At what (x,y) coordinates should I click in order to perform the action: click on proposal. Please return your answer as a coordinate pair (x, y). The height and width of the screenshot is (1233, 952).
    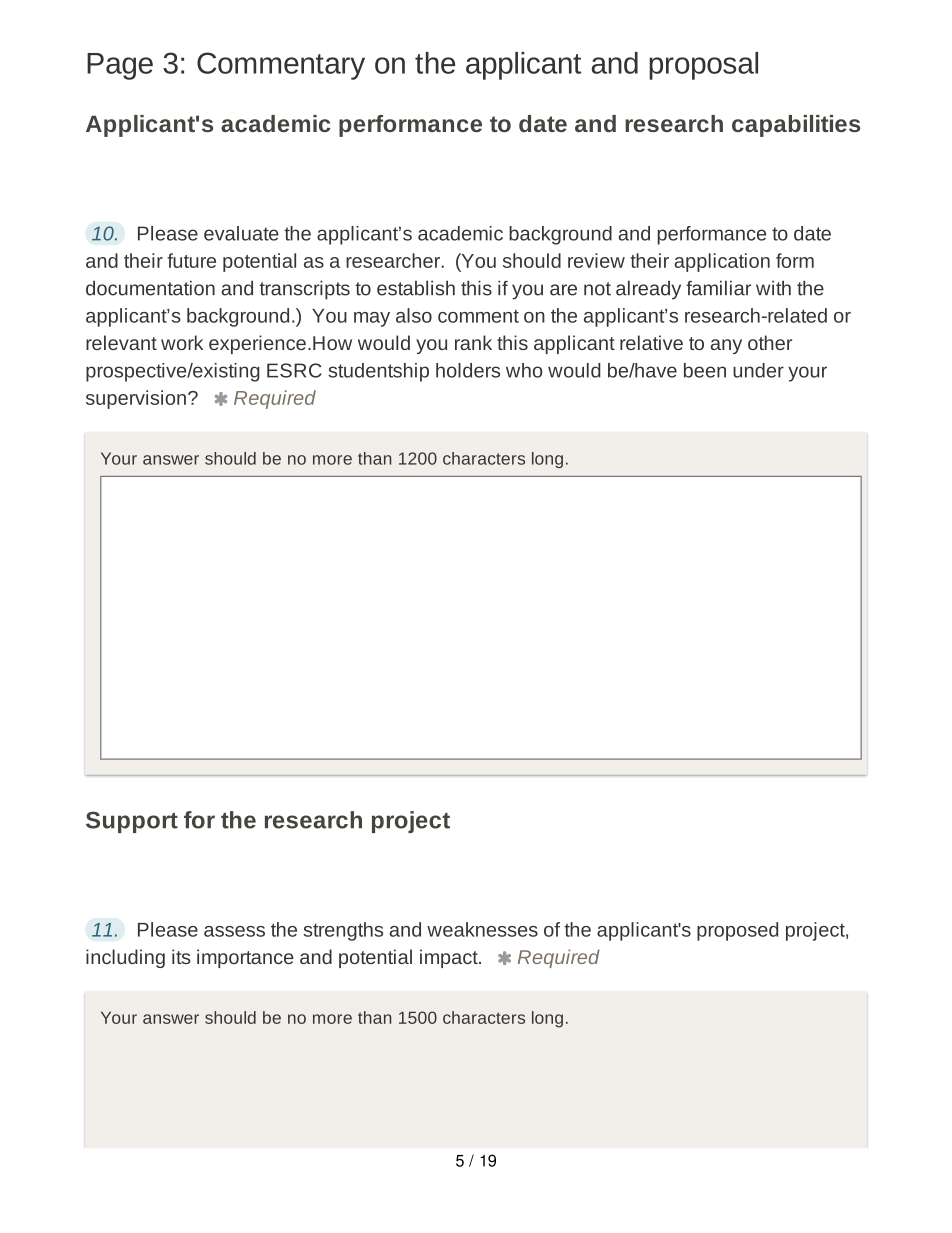
    Looking at the image, I should click on (703, 66).
